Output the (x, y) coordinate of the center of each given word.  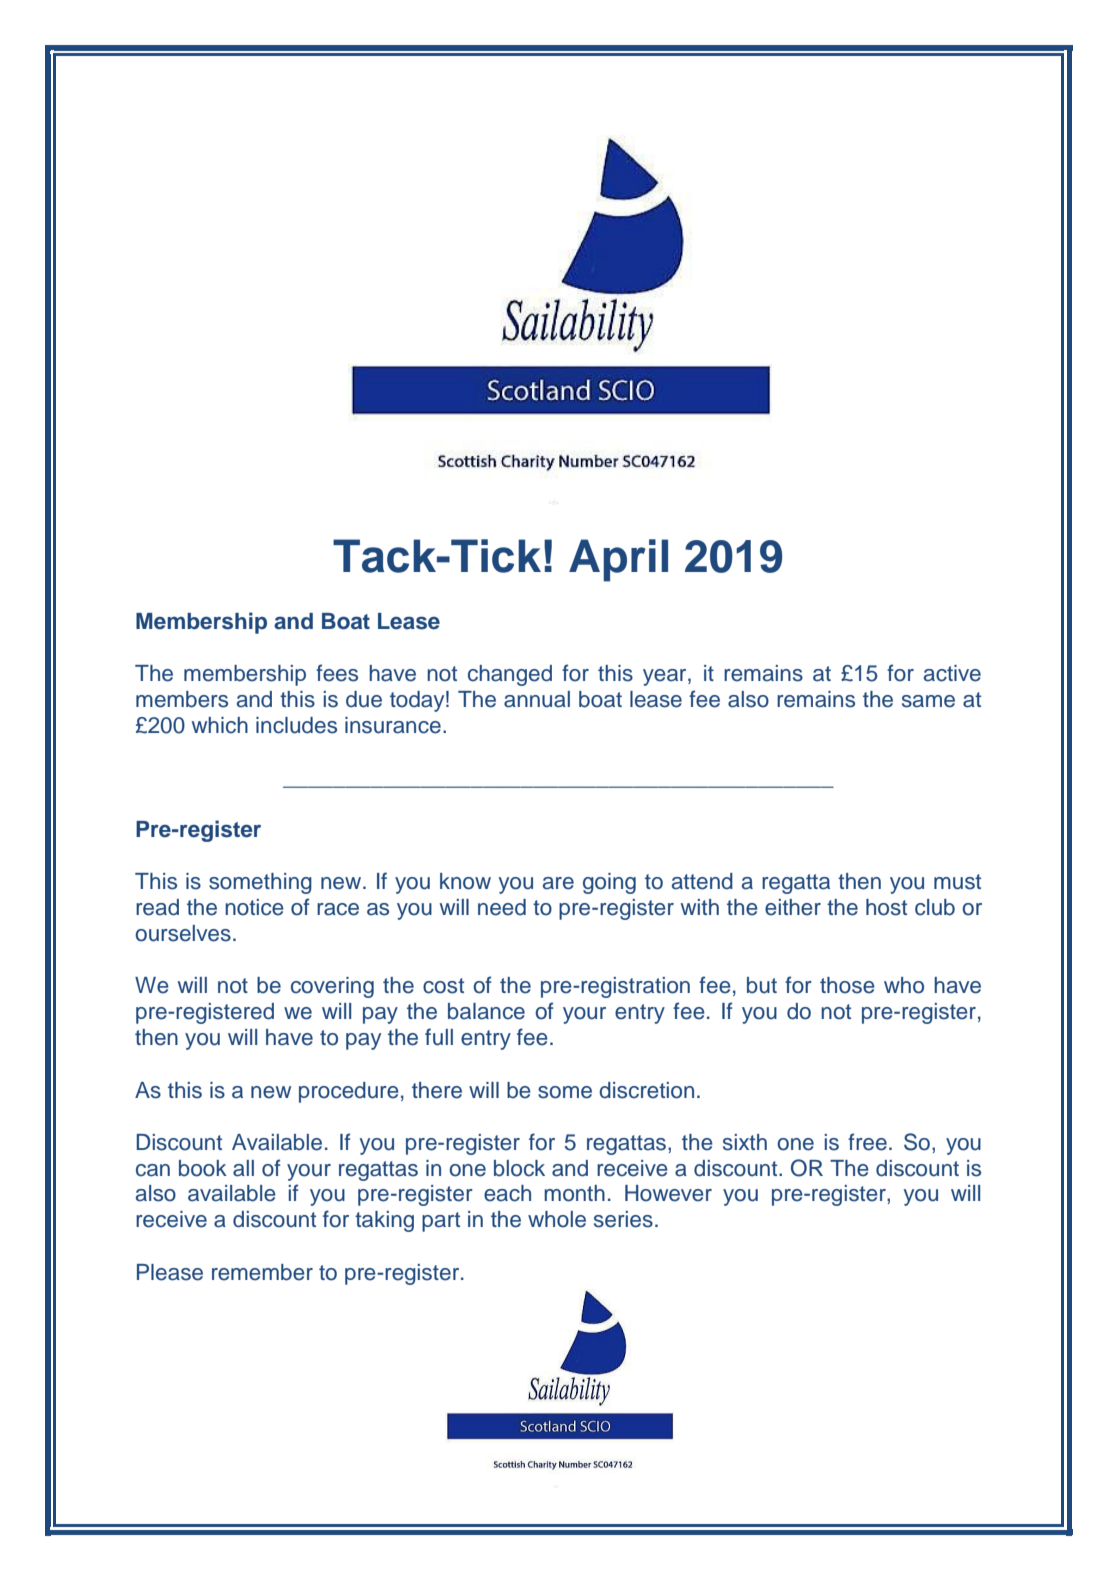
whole (557, 1219)
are (558, 883)
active (952, 673)
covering (332, 987)
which (220, 725)
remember (262, 1272)
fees (337, 673)
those (847, 985)
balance (486, 1011)
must (957, 882)
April (618, 560)
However (668, 1193)
